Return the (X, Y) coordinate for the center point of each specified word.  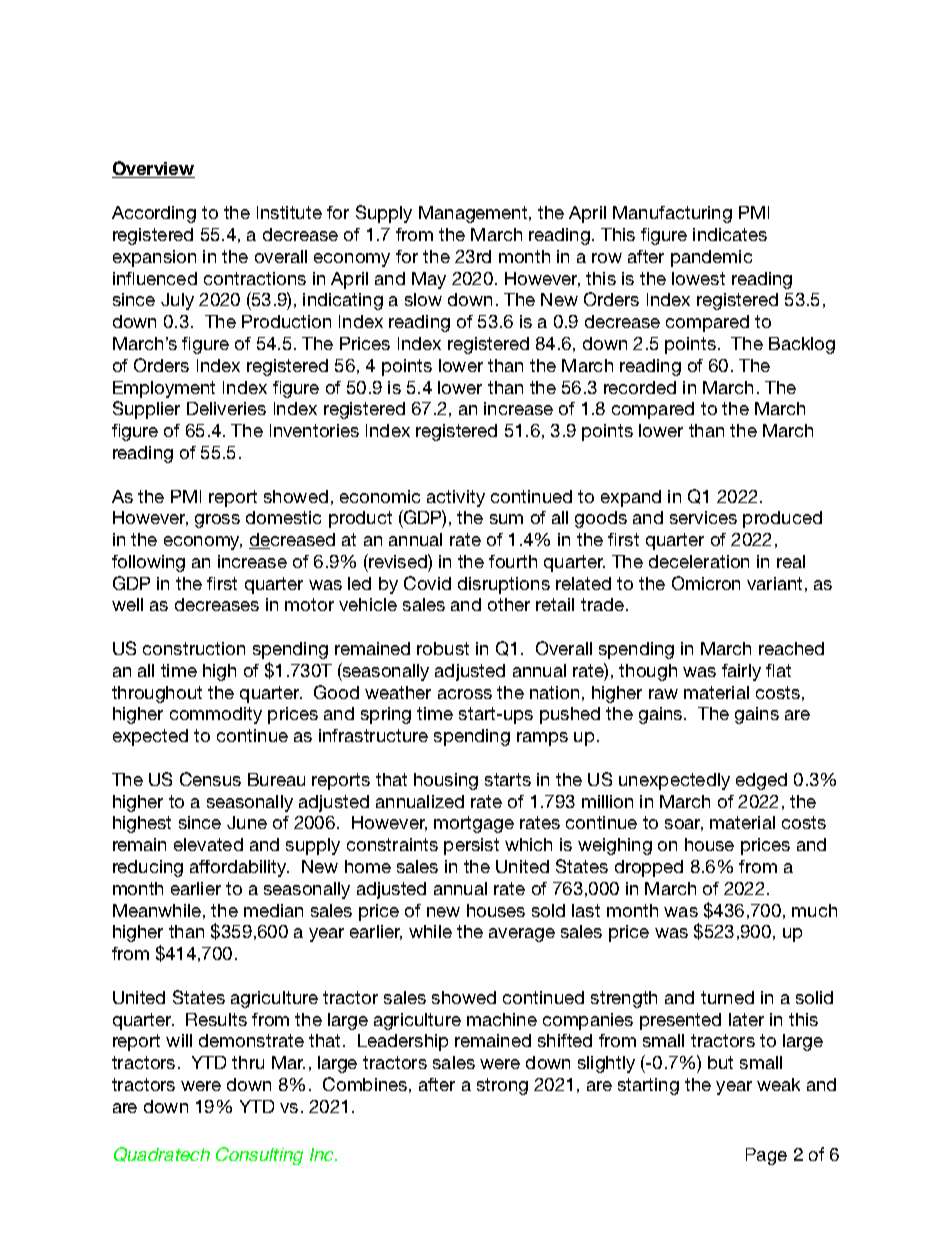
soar (684, 825)
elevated (208, 844)
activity (456, 498)
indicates (730, 234)
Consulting (259, 1156)
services (703, 517)
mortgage (474, 824)
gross (217, 521)
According (154, 214)
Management (474, 214)
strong (502, 1086)
